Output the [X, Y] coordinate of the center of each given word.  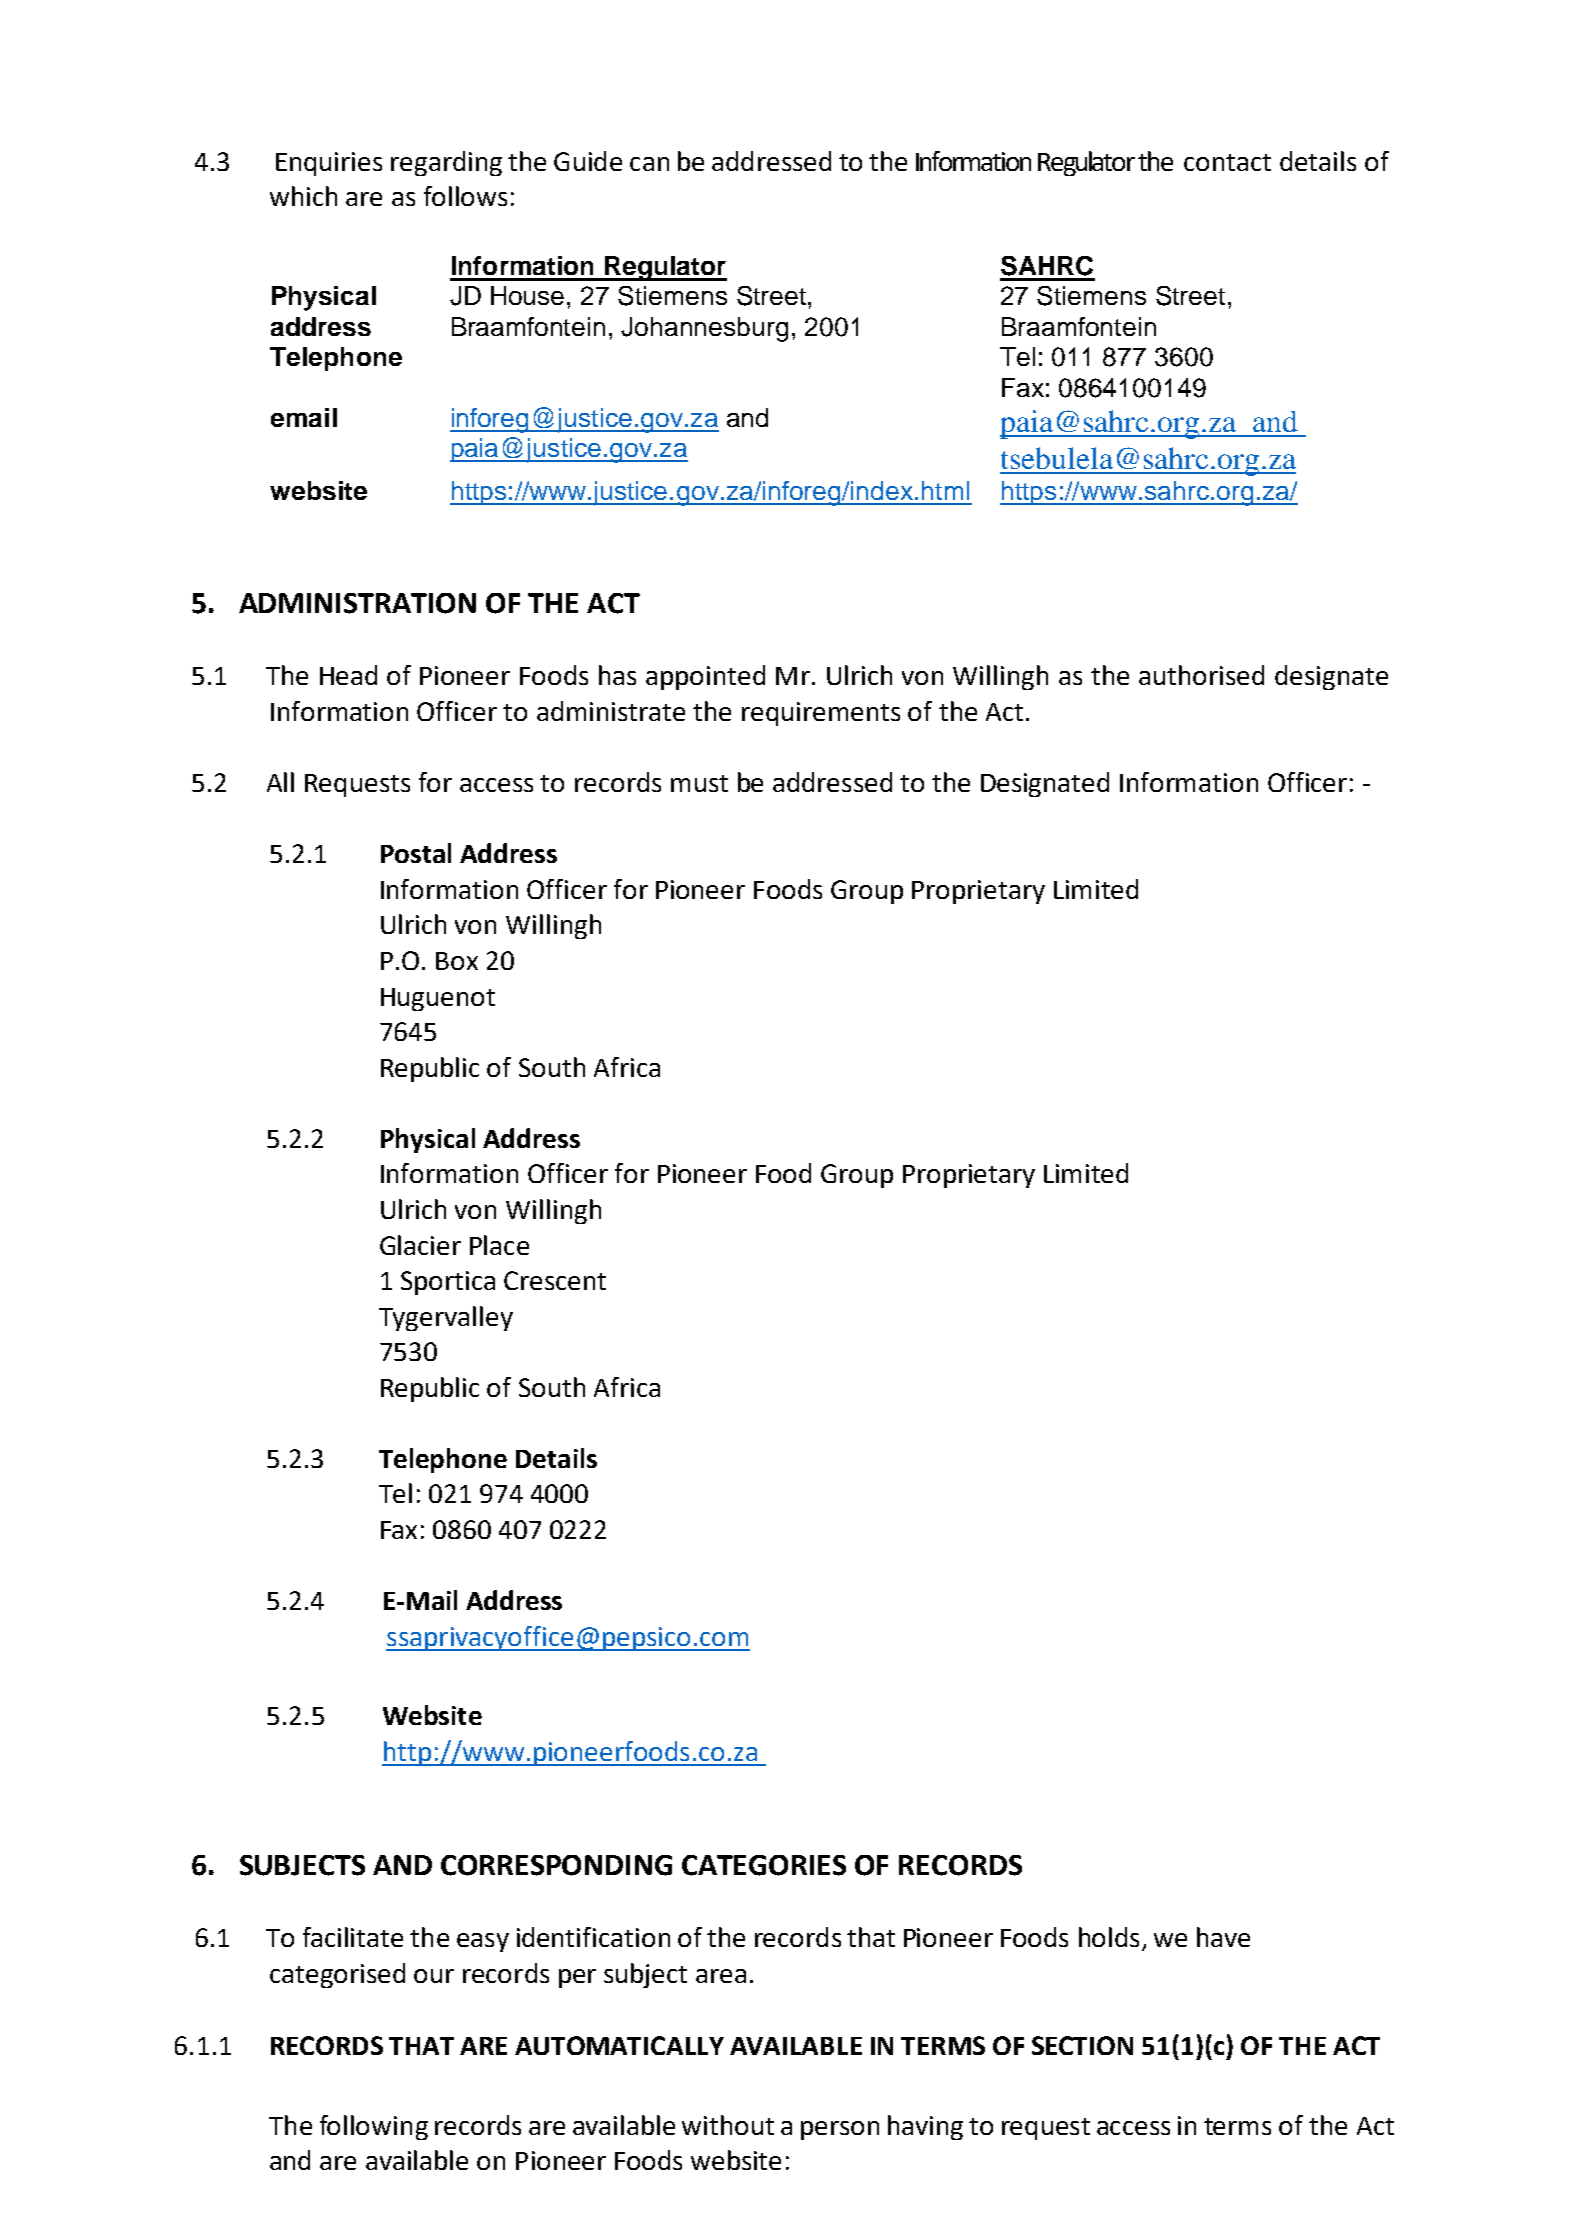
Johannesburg [704, 329]
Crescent [555, 1280]
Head [348, 675]
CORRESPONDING [556, 1865]
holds [1109, 1937]
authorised [1201, 675]
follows [465, 196]
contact [1227, 162]
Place [499, 1245]
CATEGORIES [764, 1865]
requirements [821, 714]
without [728, 2125]
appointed [705, 677]
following [374, 2127]
